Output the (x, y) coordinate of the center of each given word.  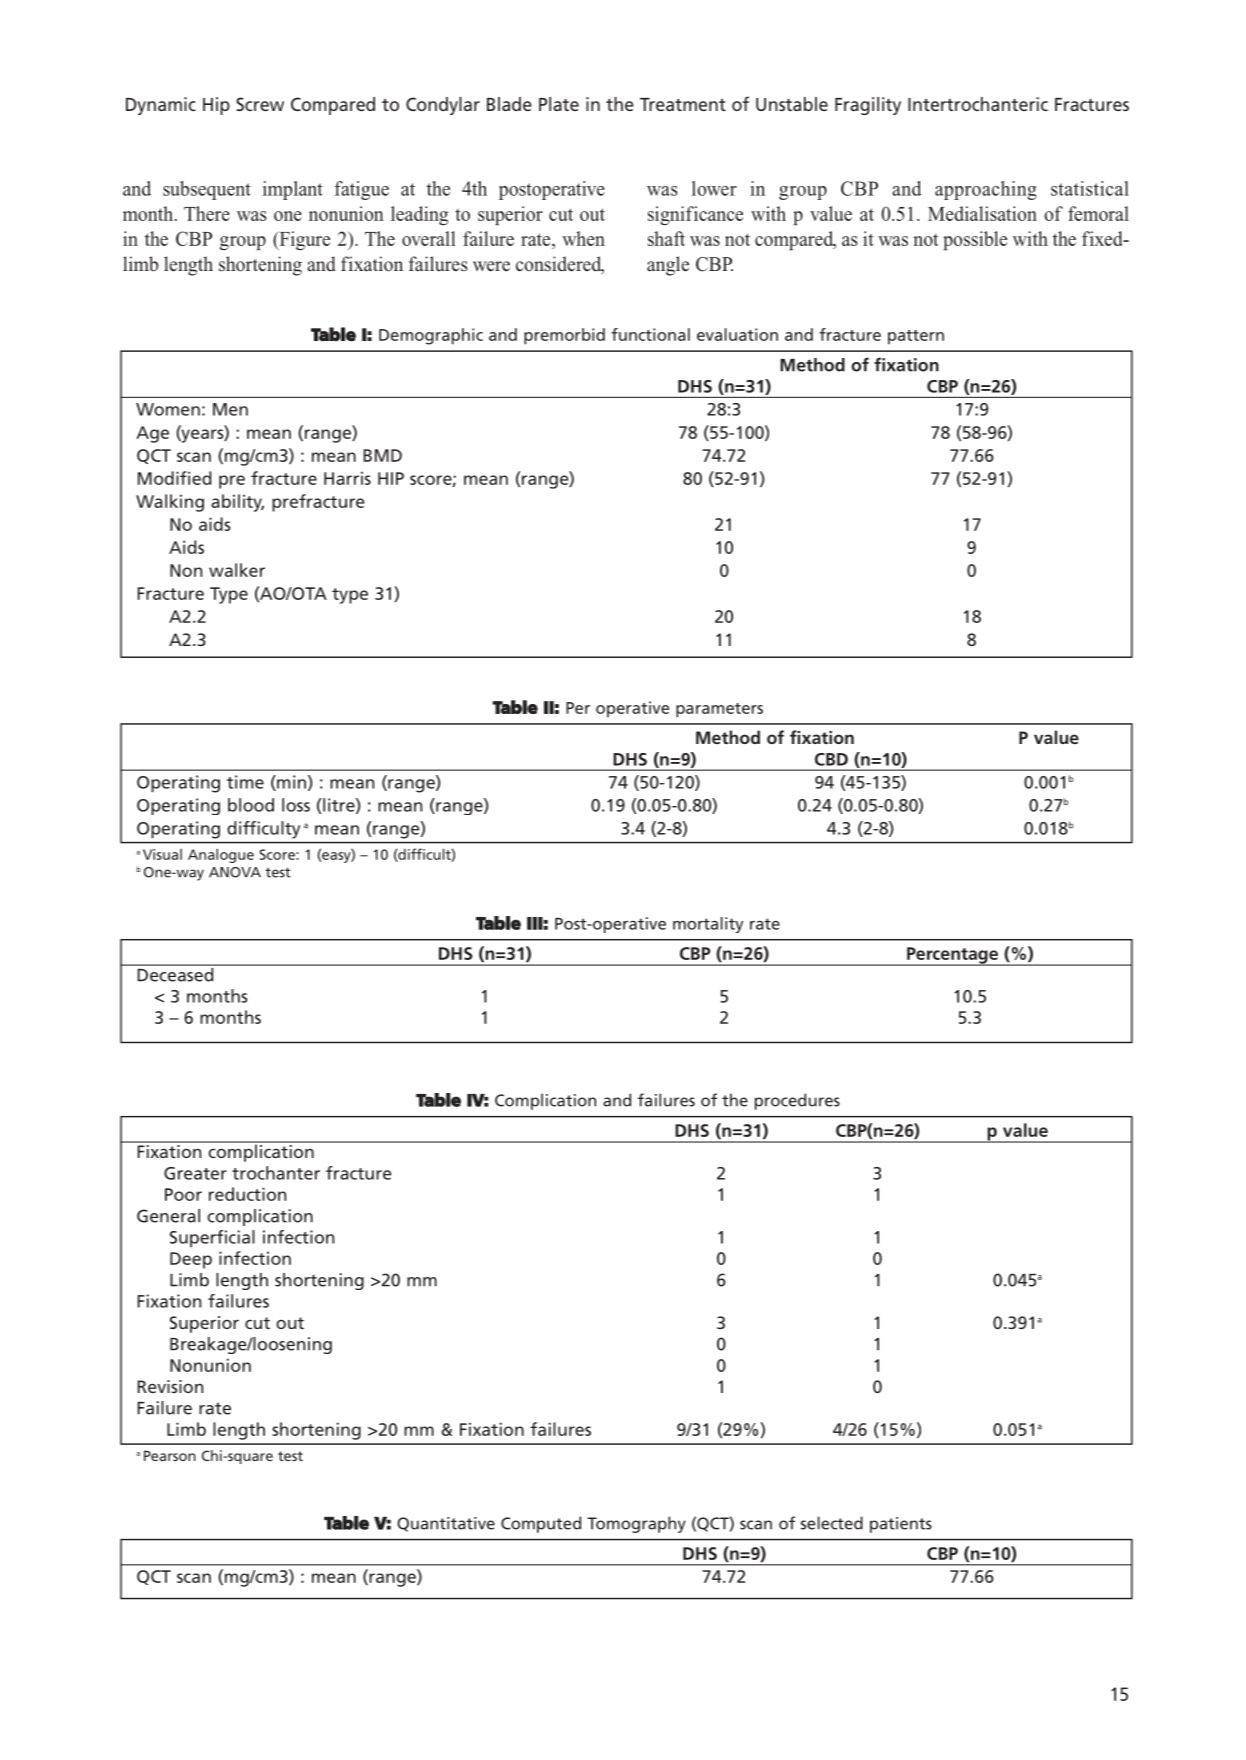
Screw (260, 104)
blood (251, 805)
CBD (831, 759)
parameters (719, 710)
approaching (986, 190)
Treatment (683, 104)
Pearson (170, 1455)
